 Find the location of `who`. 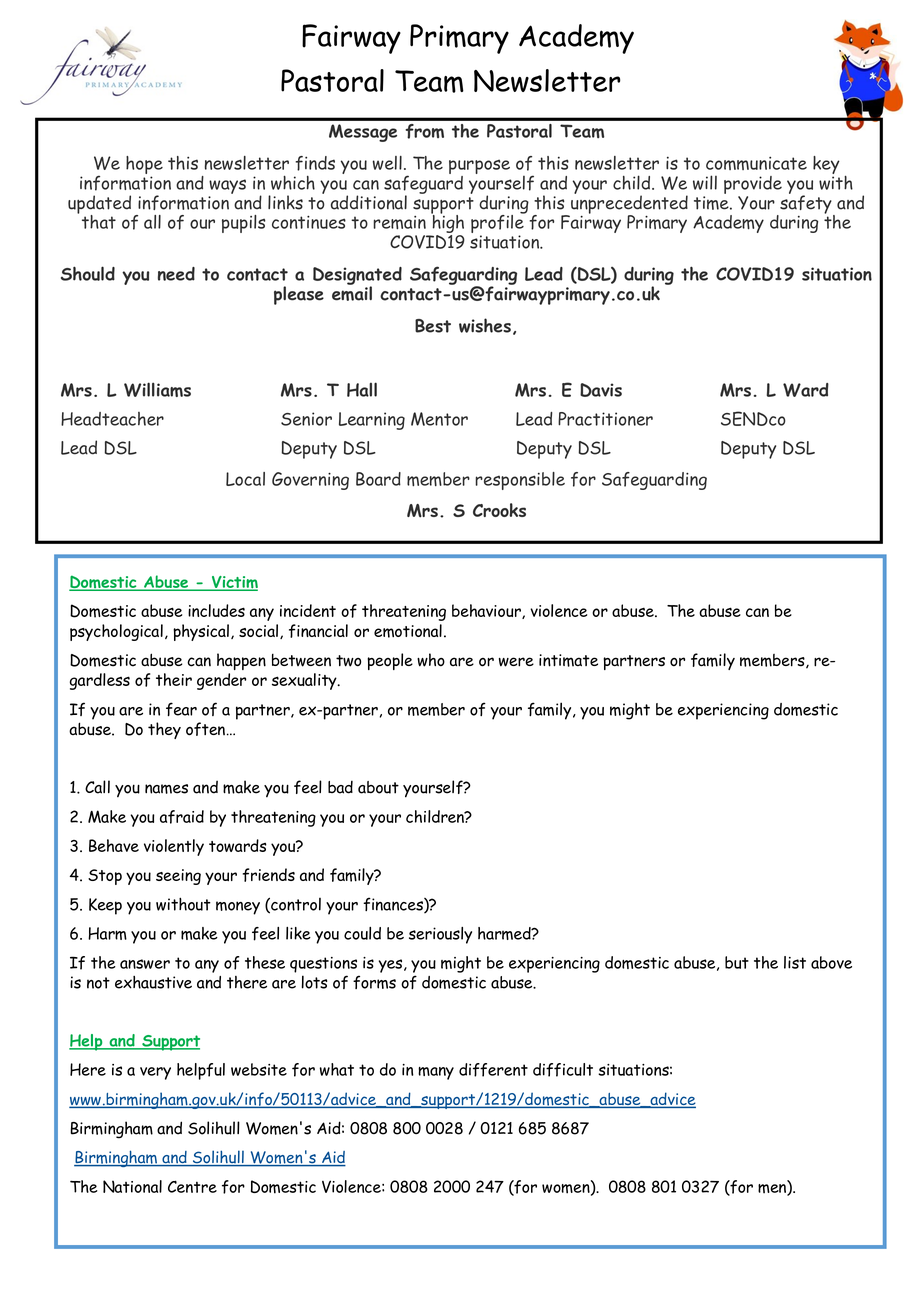

who is located at coordinates (431, 660).
